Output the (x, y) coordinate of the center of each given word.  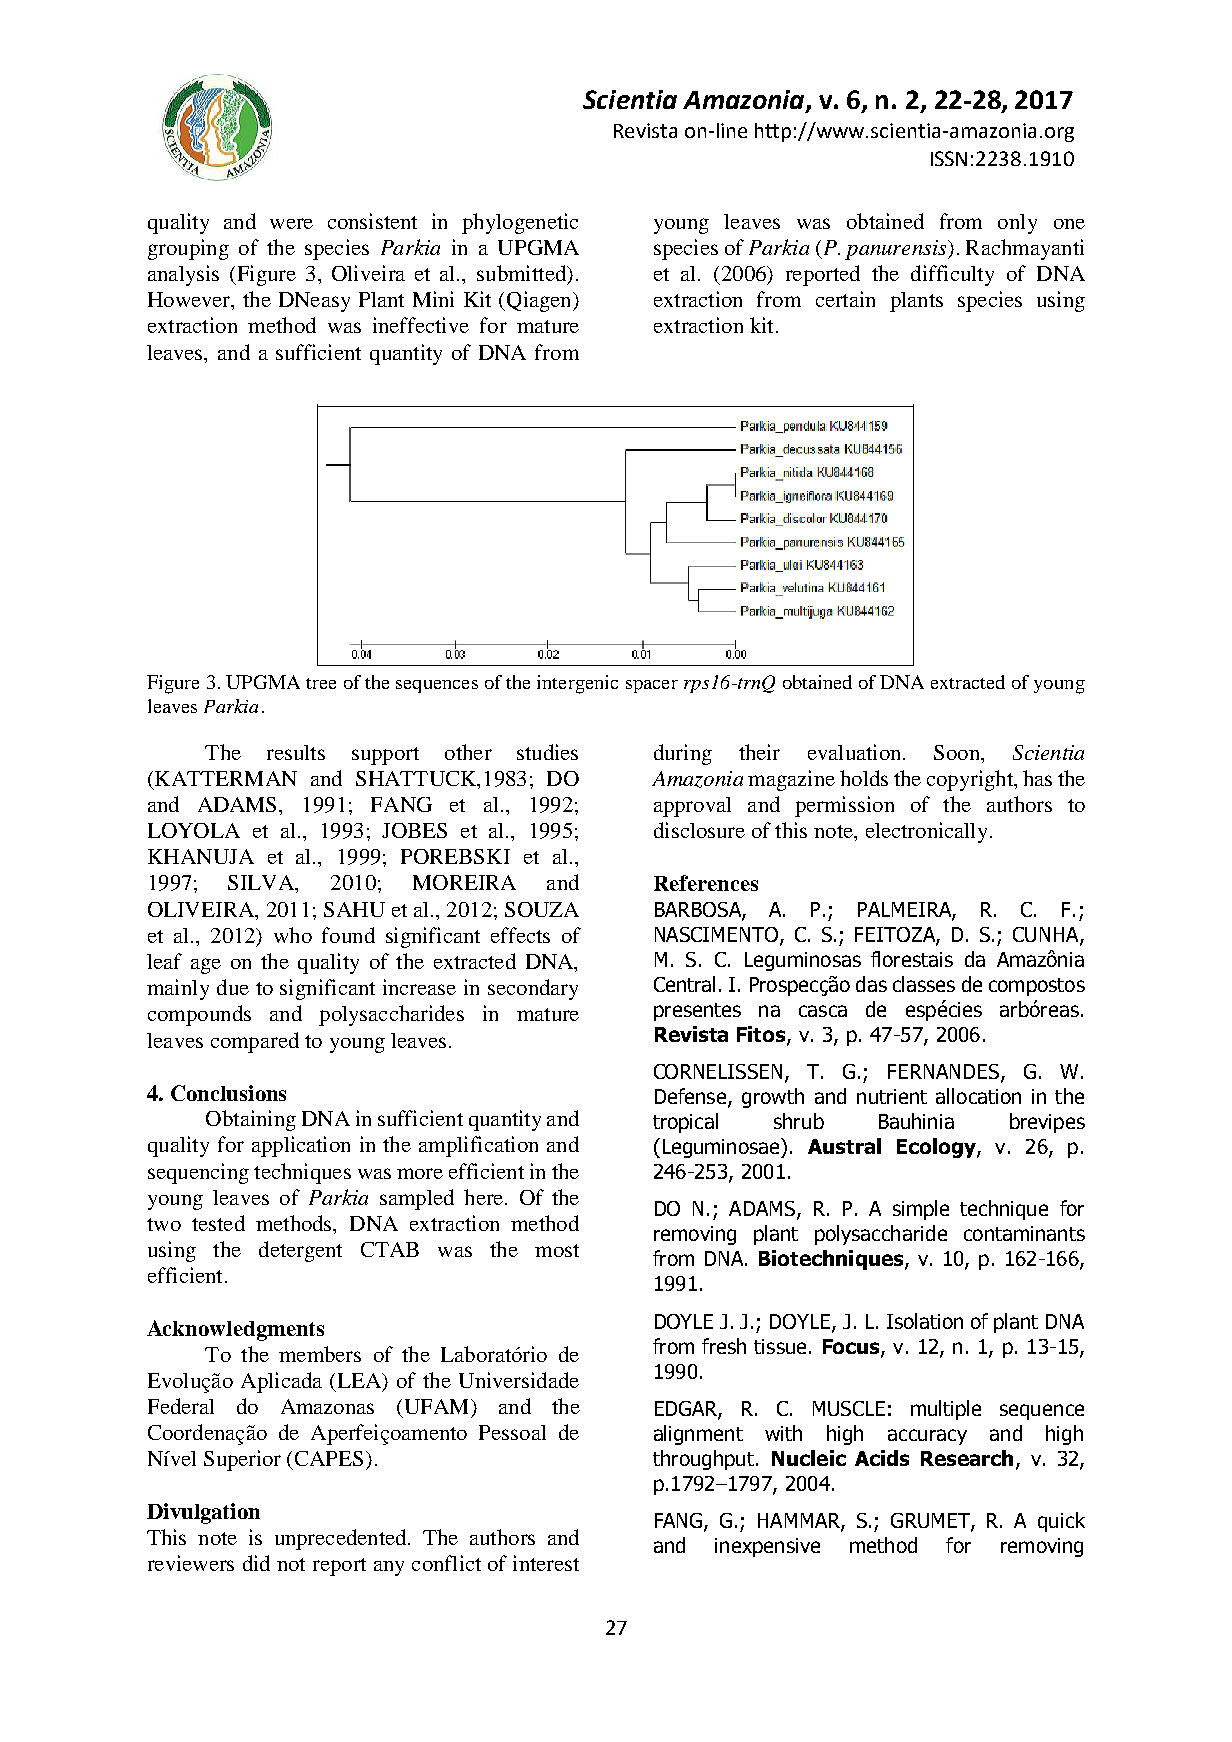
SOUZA (542, 909)
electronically (926, 832)
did (256, 1563)
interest (546, 1563)
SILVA (262, 884)
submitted (522, 273)
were (291, 223)
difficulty (952, 275)
